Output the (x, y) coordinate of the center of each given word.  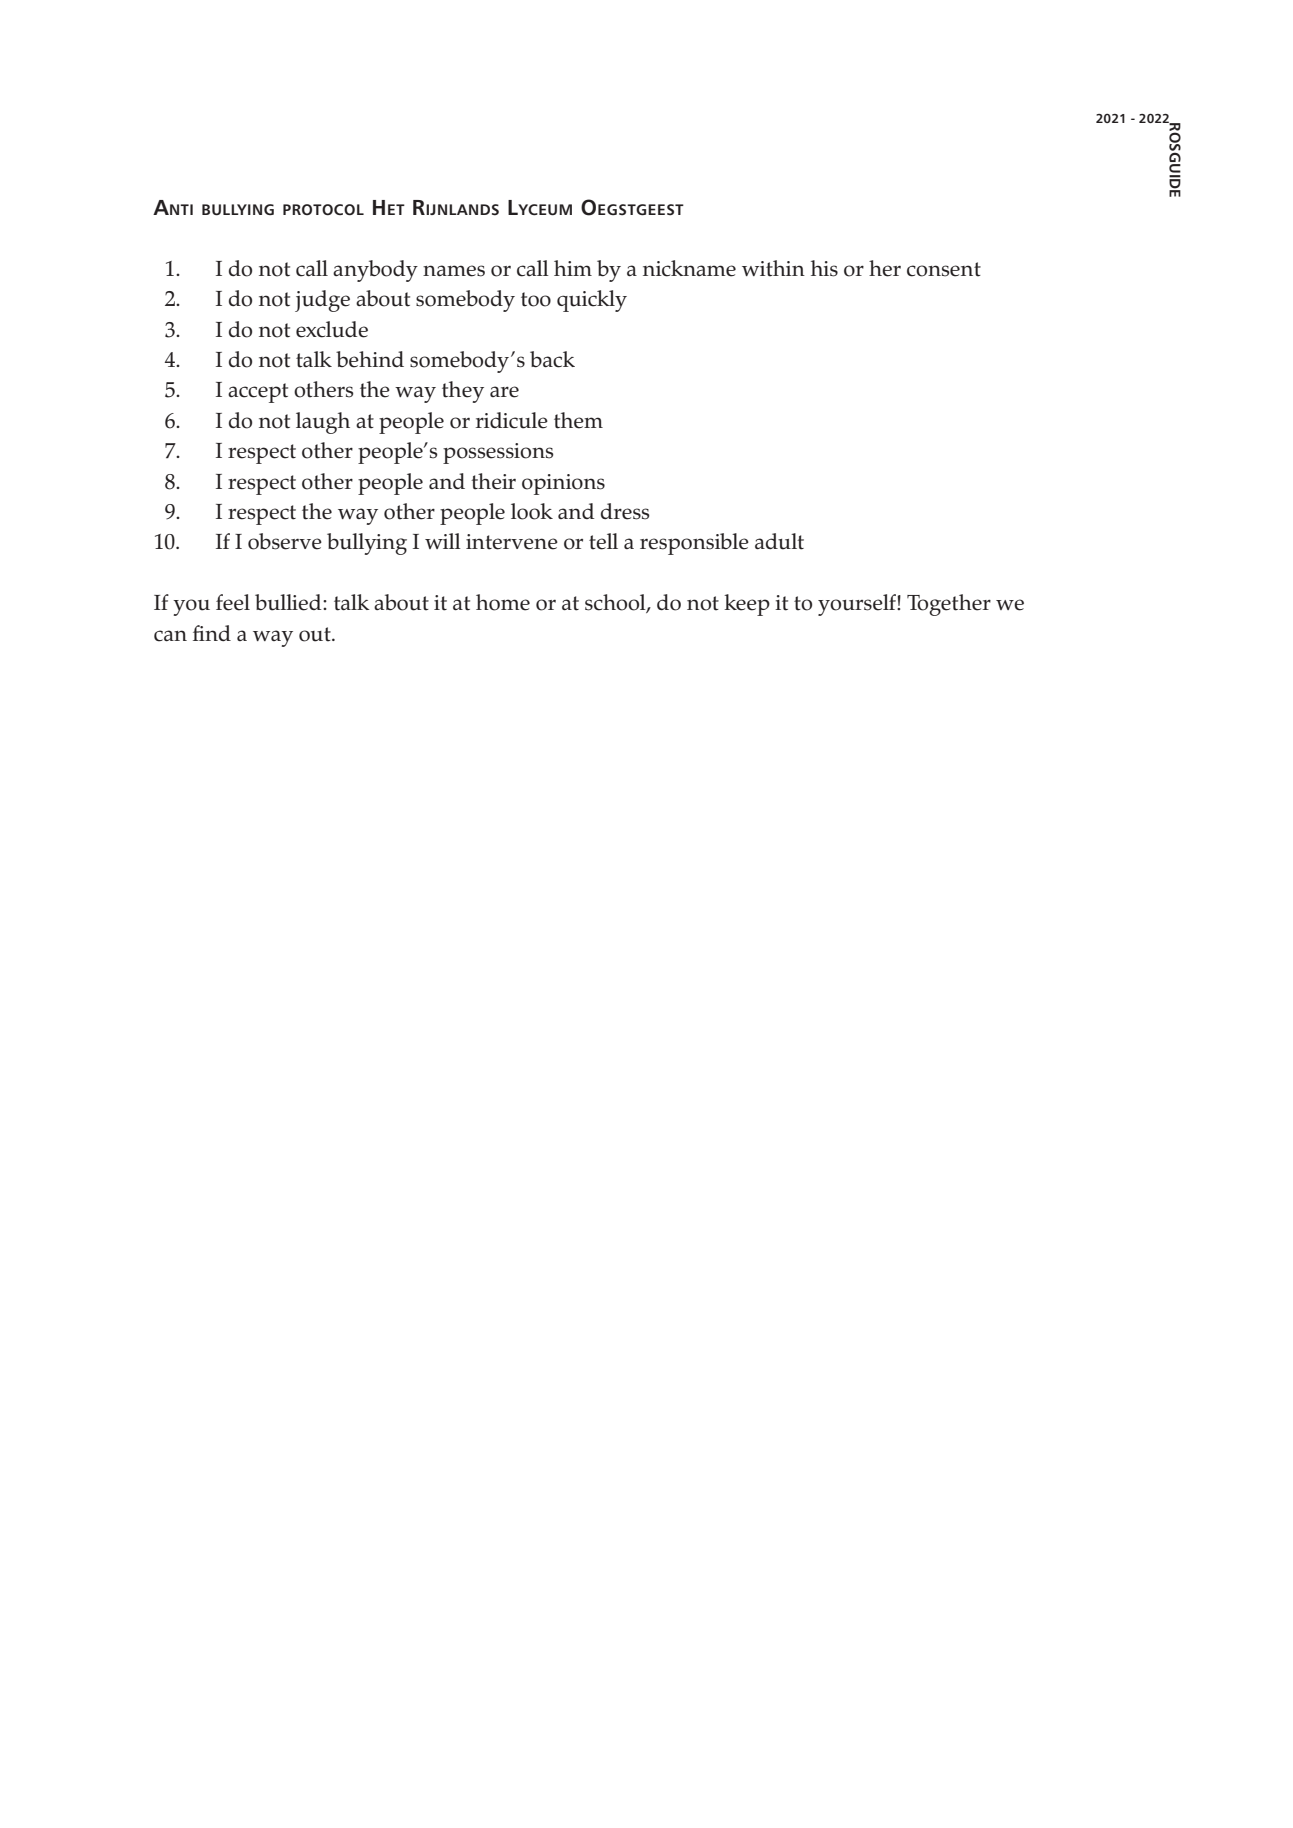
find (212, 633)
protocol (323, 210)
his (824, 268)
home (503, 602)
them (578, 420)
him (573, 268)
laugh (323, 423)
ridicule (512, 420)
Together (949, 605)
